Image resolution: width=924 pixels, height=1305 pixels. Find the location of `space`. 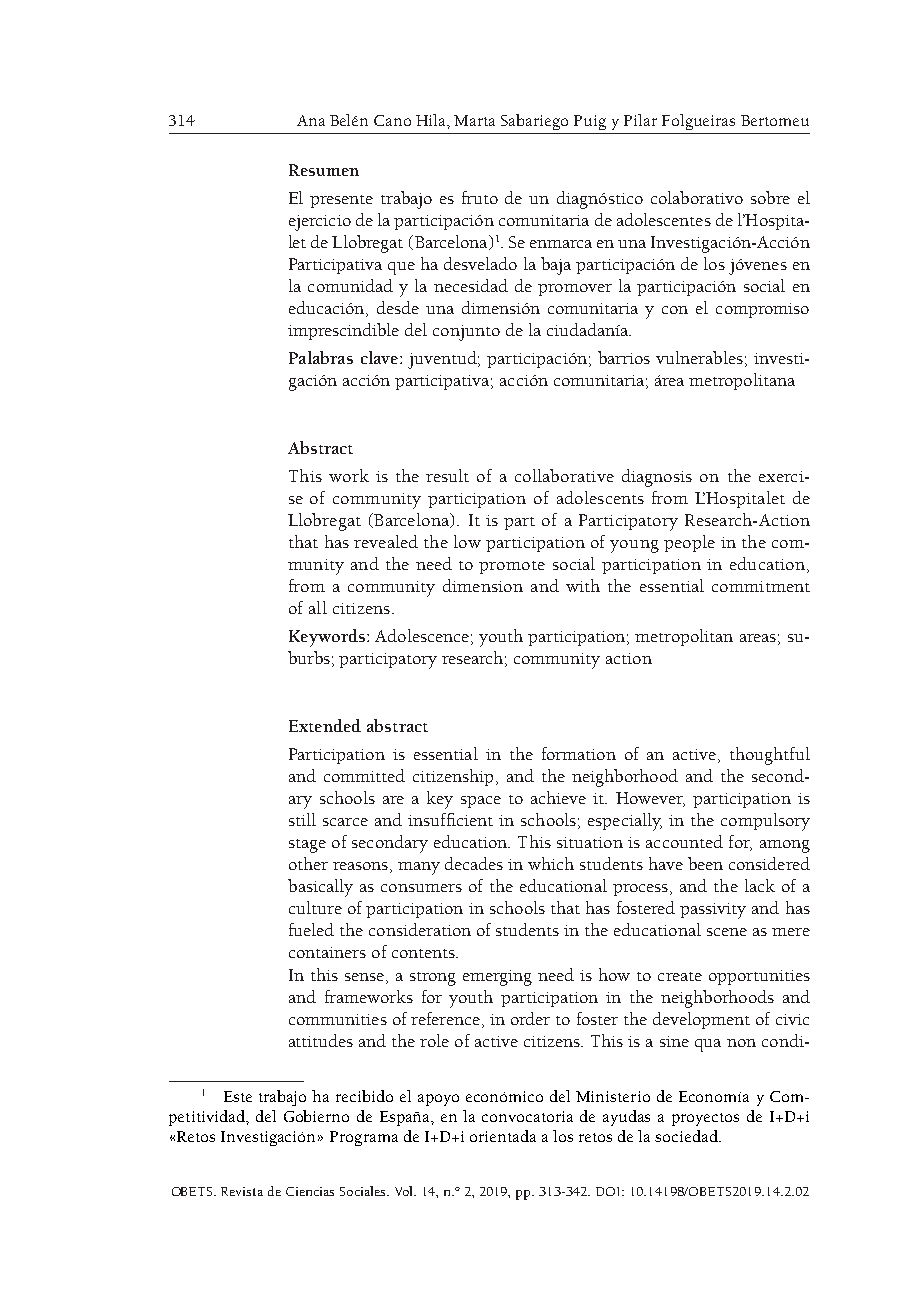

space is located at coordinates (481, 802).
